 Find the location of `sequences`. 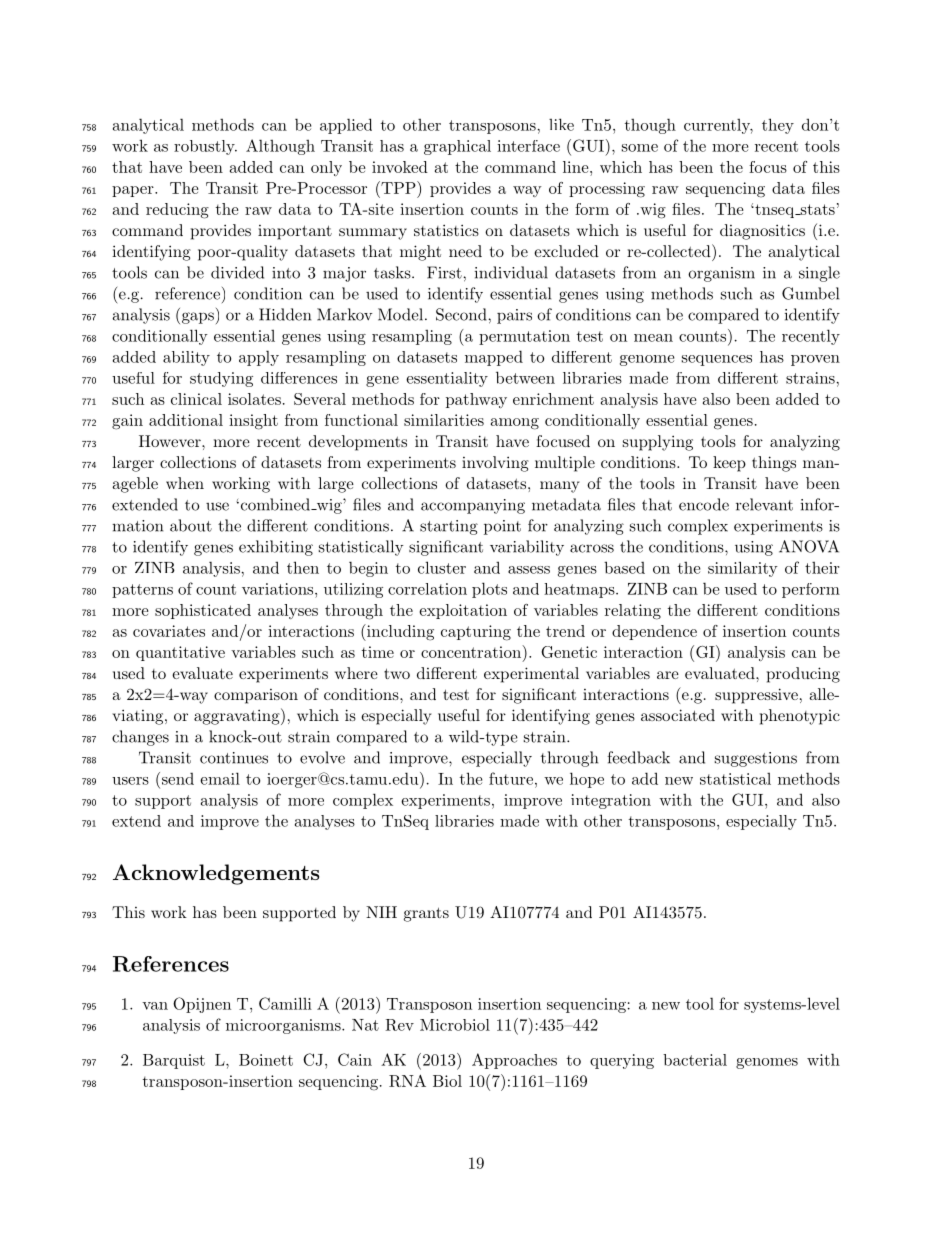

sequences is located at coordinates (717, 360).
